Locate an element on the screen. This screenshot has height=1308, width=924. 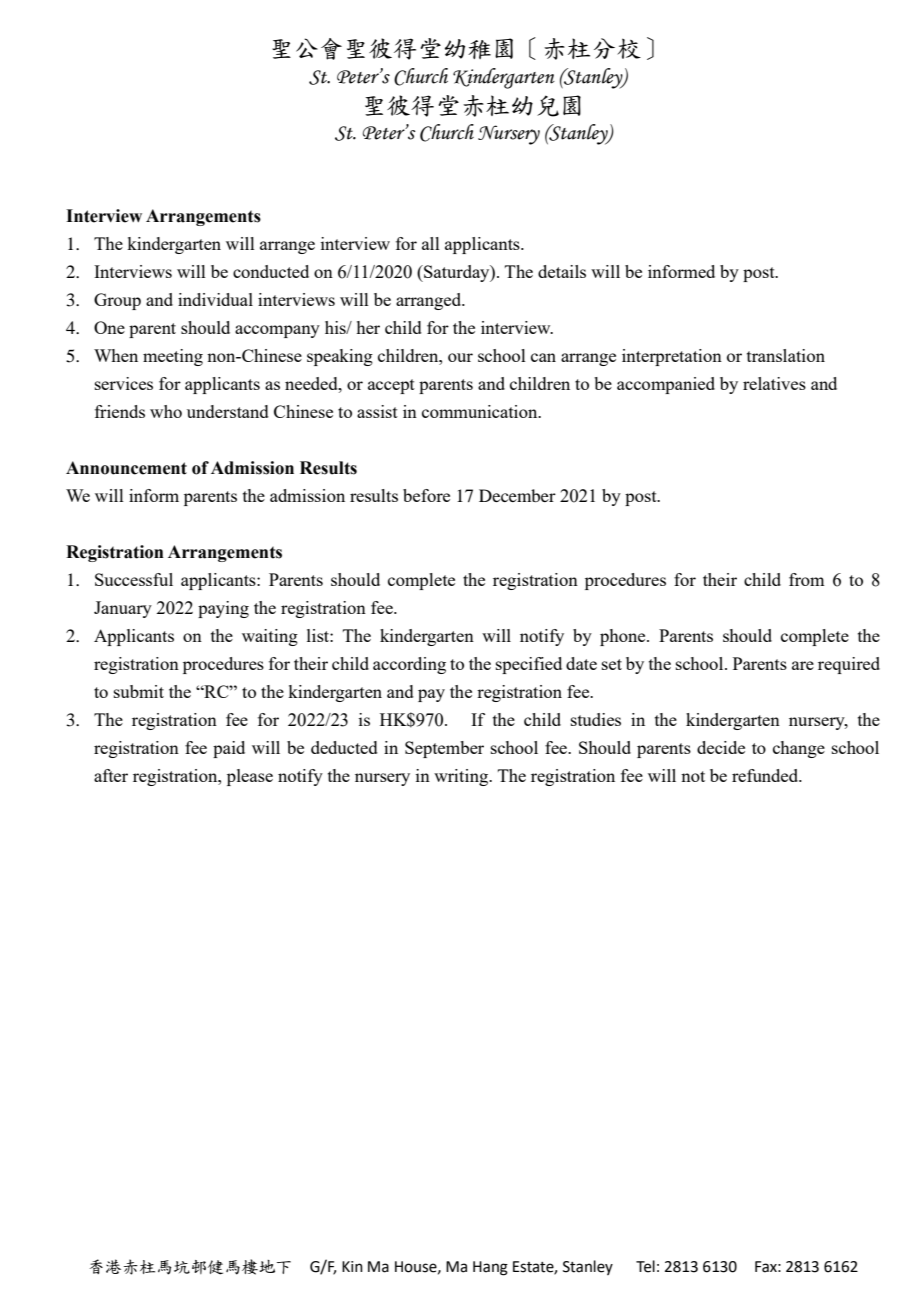
Tel is located at coordinates (645, 1266).
